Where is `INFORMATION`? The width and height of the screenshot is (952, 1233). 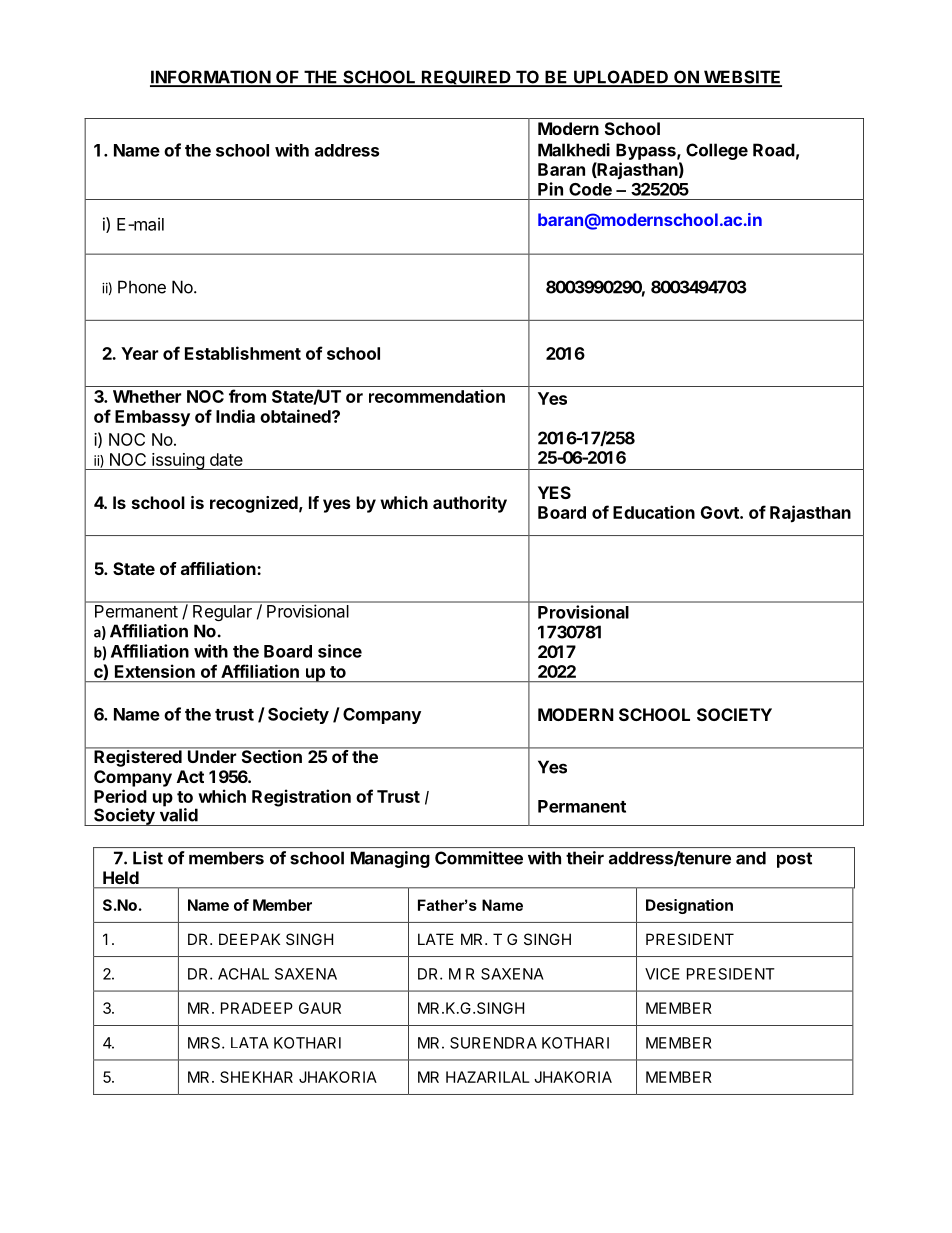 INFORMATION is located at coordinates (211, 78).
